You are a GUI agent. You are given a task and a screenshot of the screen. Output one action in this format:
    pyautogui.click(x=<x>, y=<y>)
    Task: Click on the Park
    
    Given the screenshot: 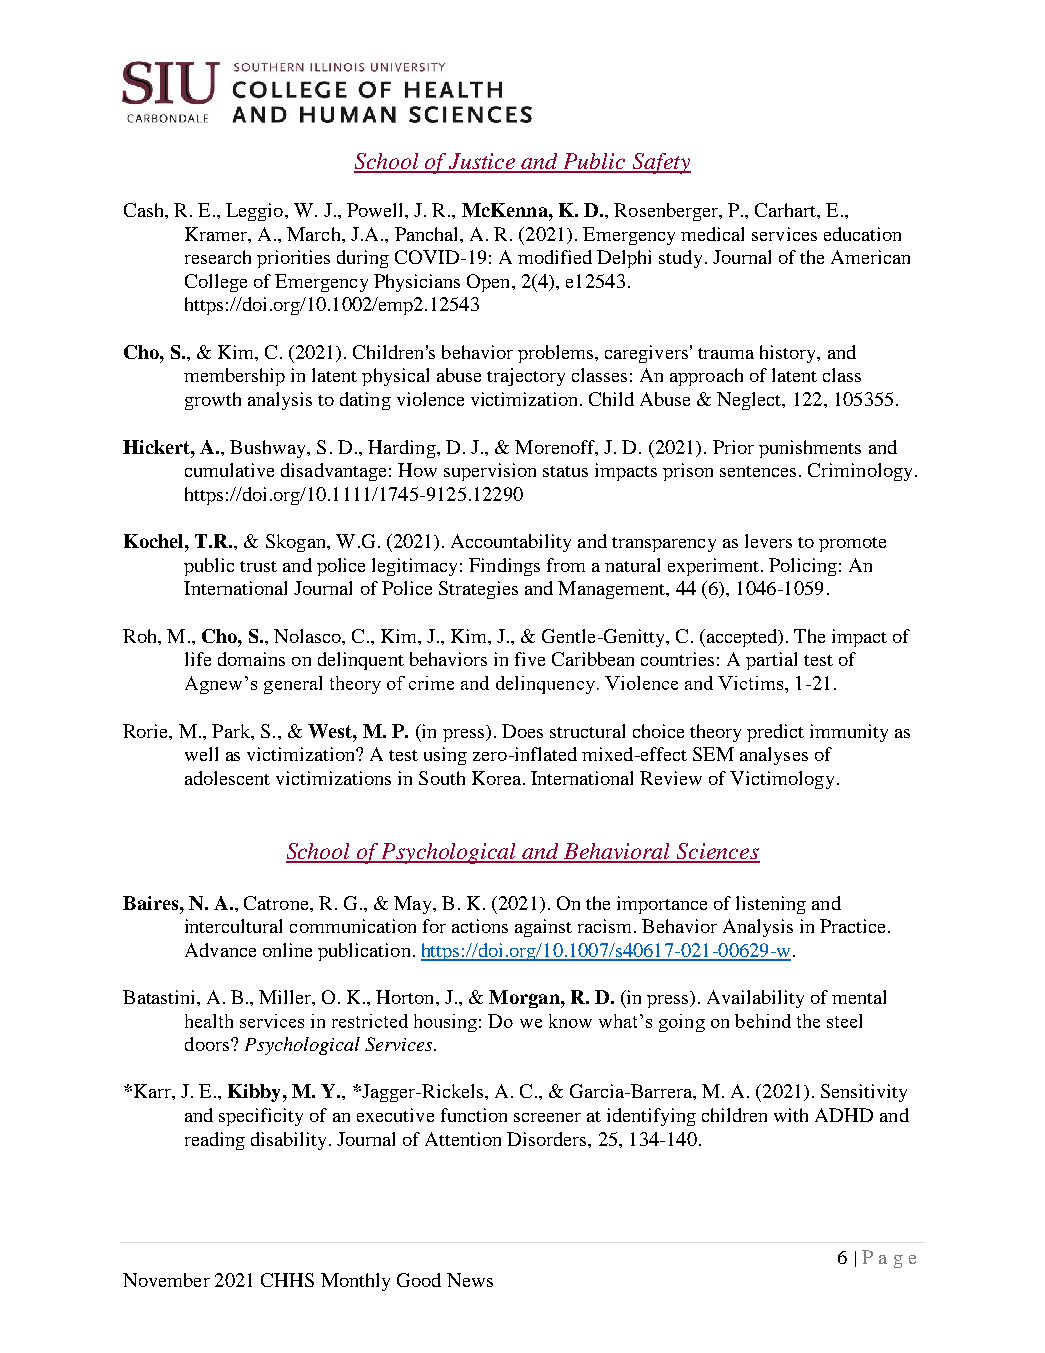 What is the action you would take?
    pyautogui.click(x=232, y=731)
